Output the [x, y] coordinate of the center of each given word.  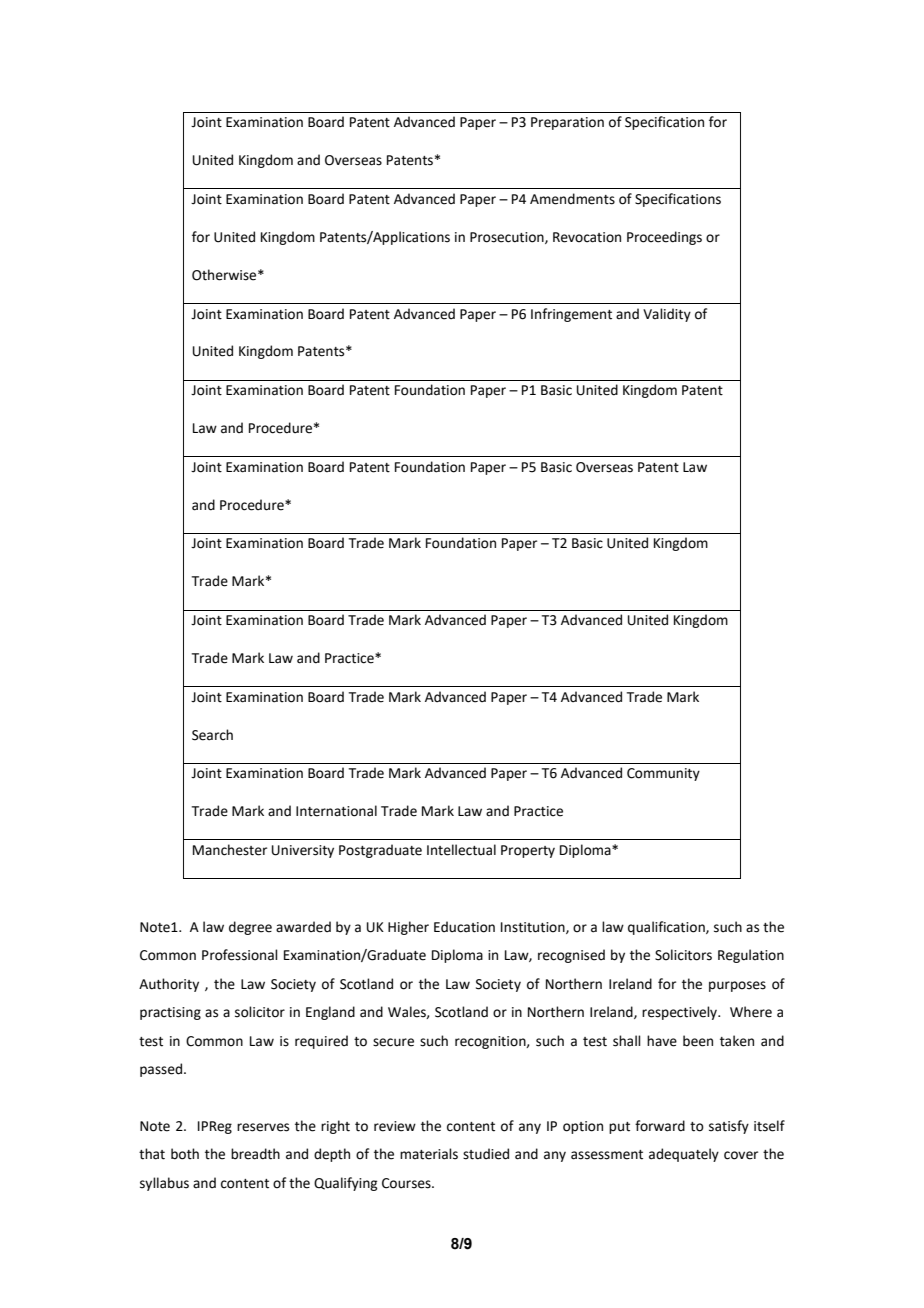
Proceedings [664, 238]
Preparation [567, 123]
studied [486, 1154]
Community [663, 774]
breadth [255, 1154]
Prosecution [508, 238]
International [336, 811]
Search [212, 735]
